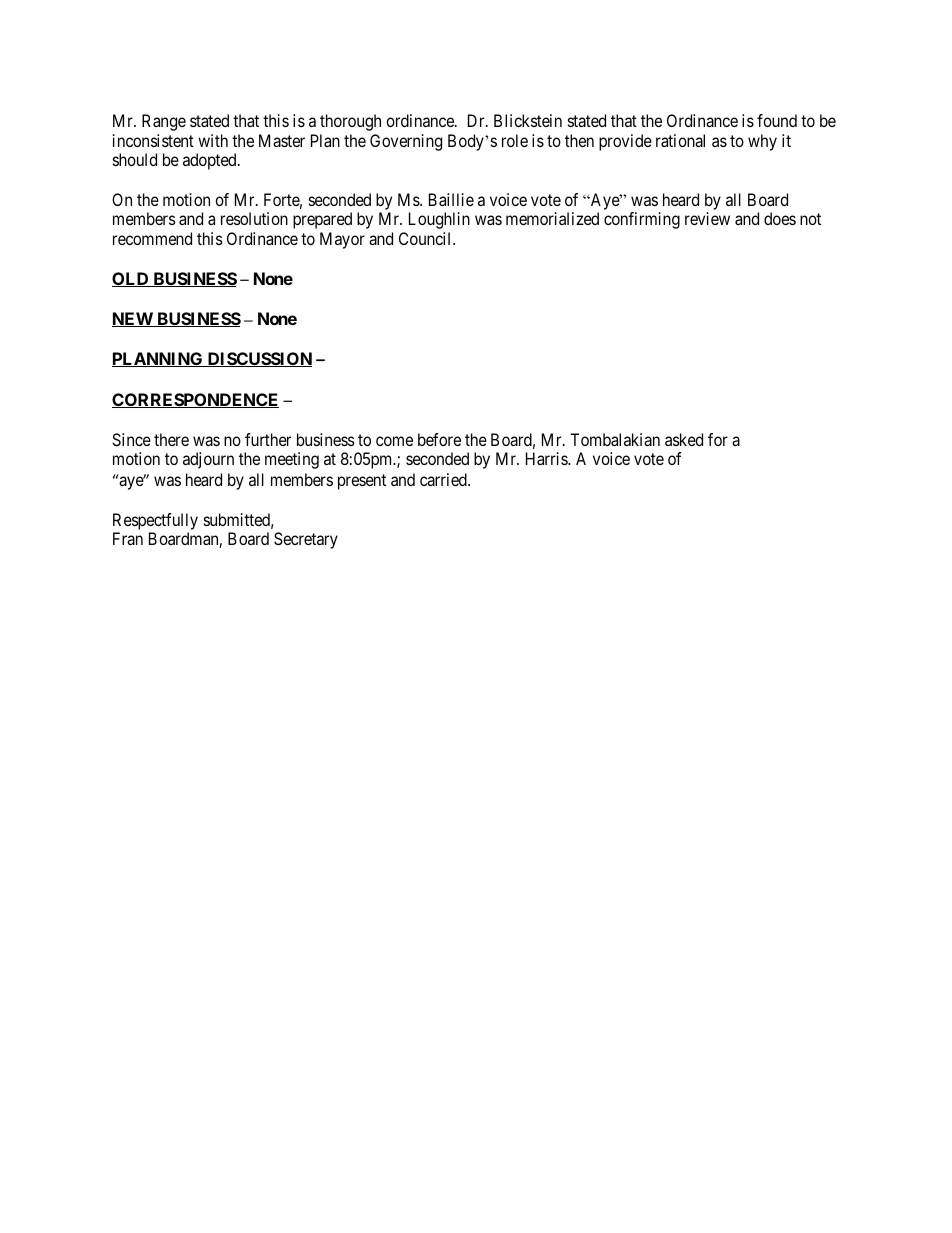  What do you see at coordinates (258, 359) in the image?
I see `DISCUSSION` at bounding box center [258, 359].
